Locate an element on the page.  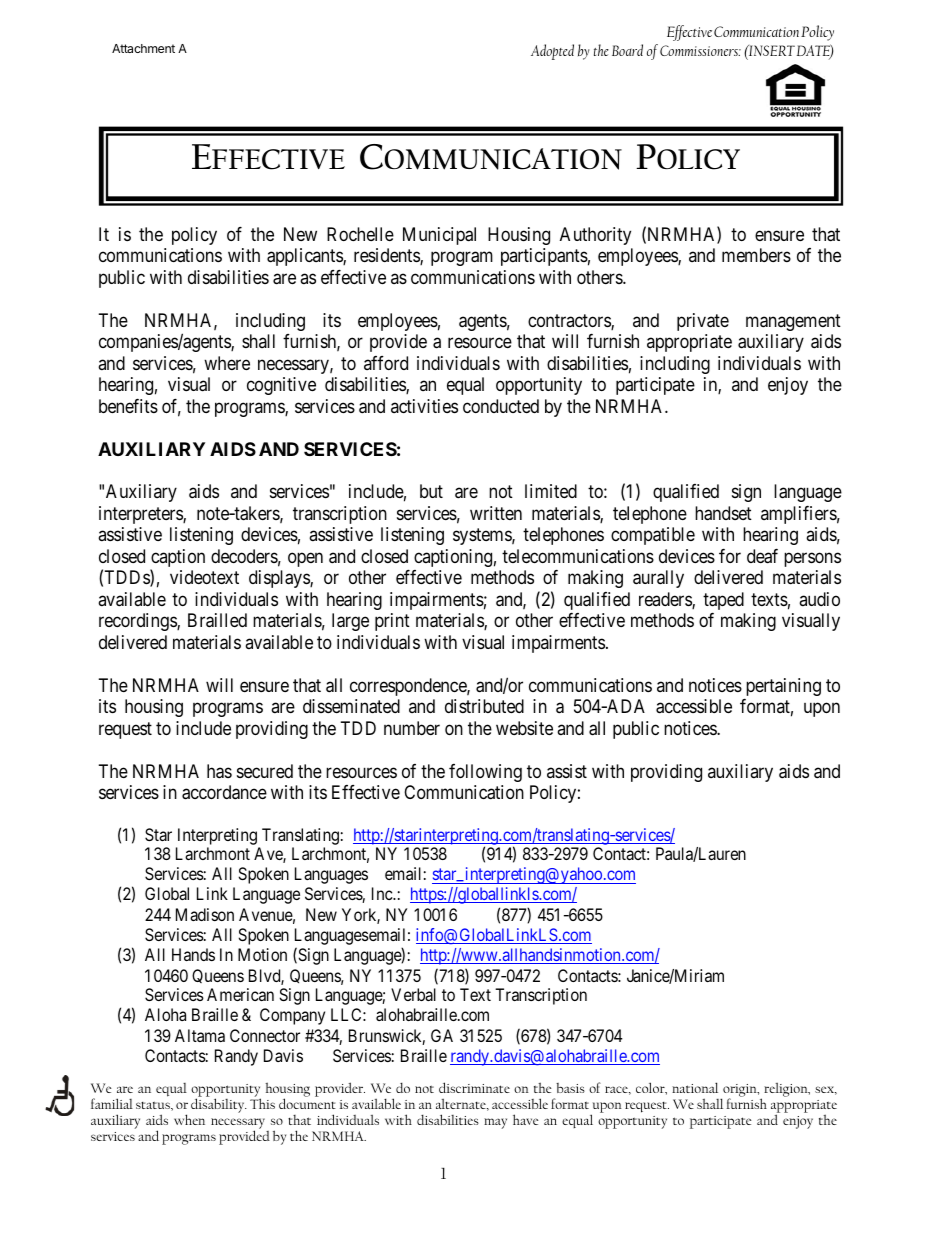
taped is located at coordinates (723, 601).
